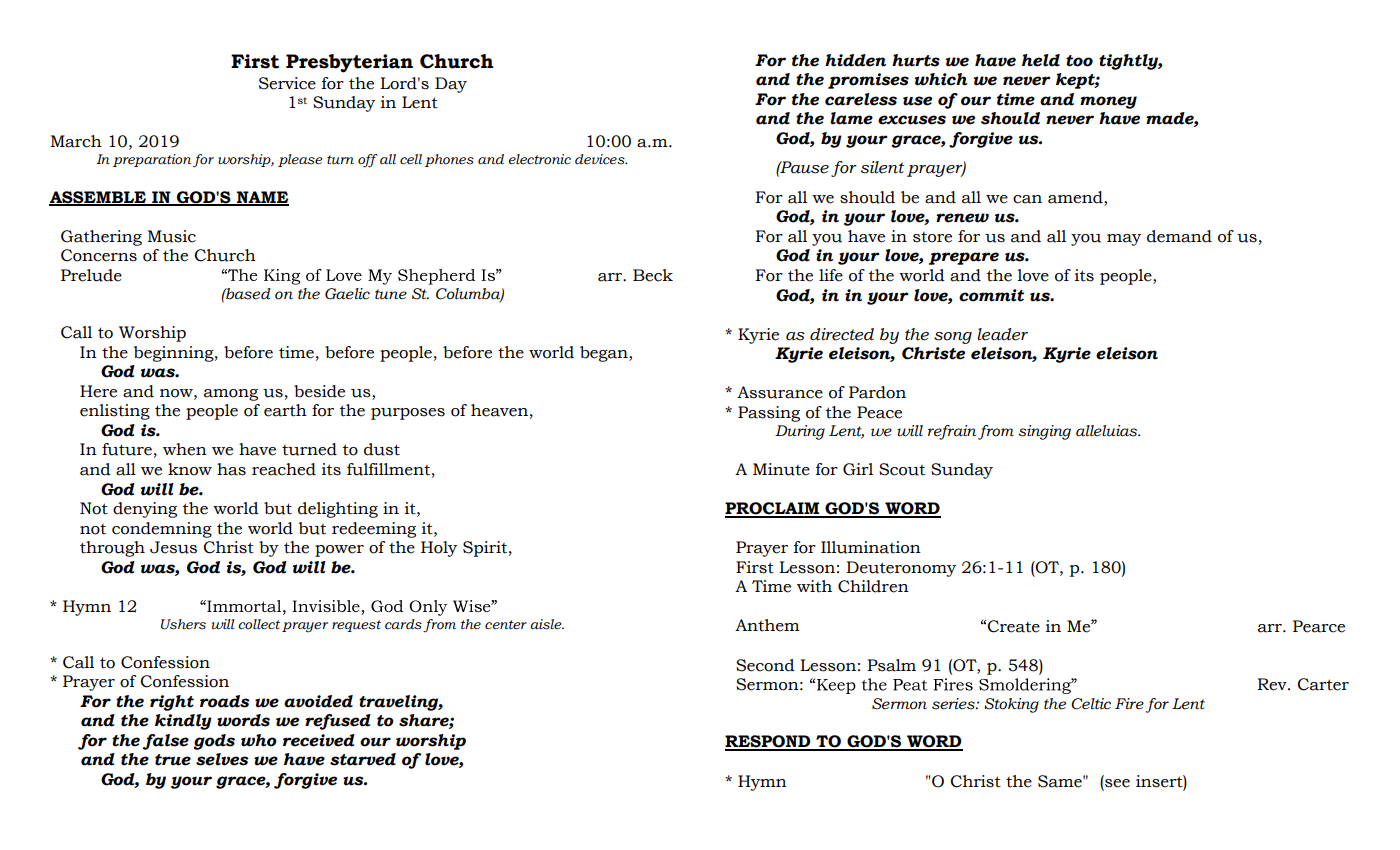  What do you see at coordinates (653, 275) in the screenshot?
I see `Beck` at bounding box center [653, 275].
